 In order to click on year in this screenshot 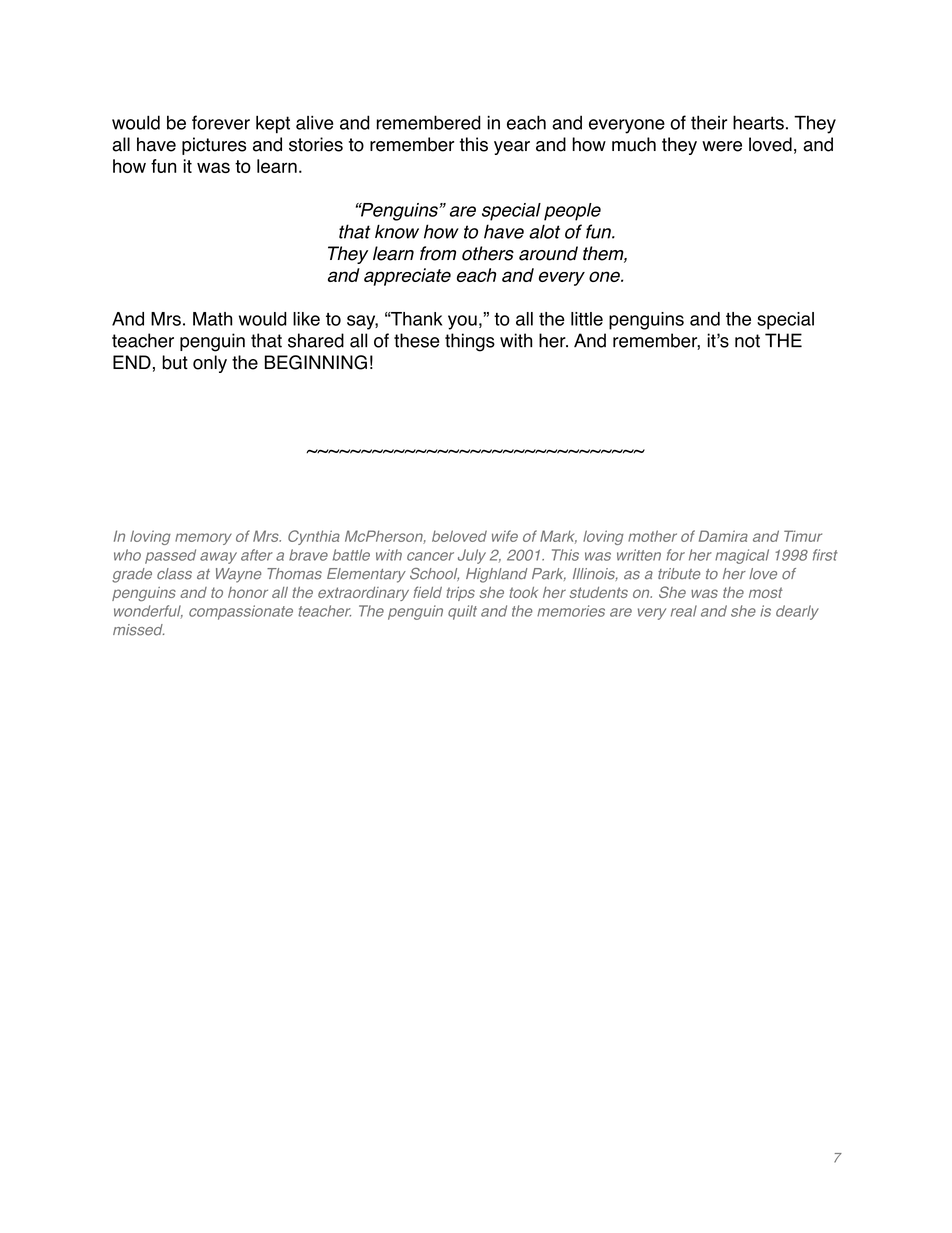, I will do `click(512, 148)`.
